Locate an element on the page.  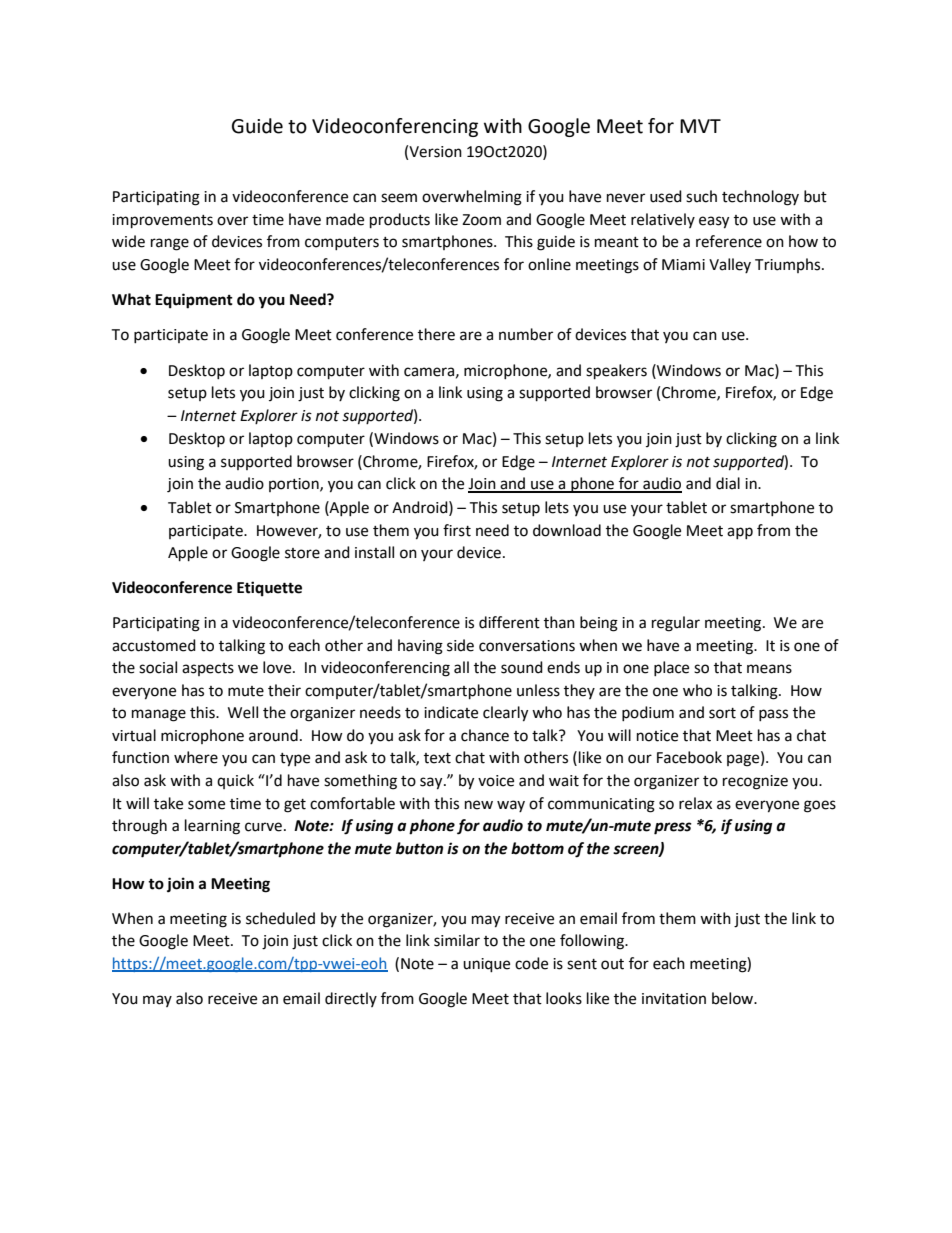
unique is located at coordinates (486, 965).
